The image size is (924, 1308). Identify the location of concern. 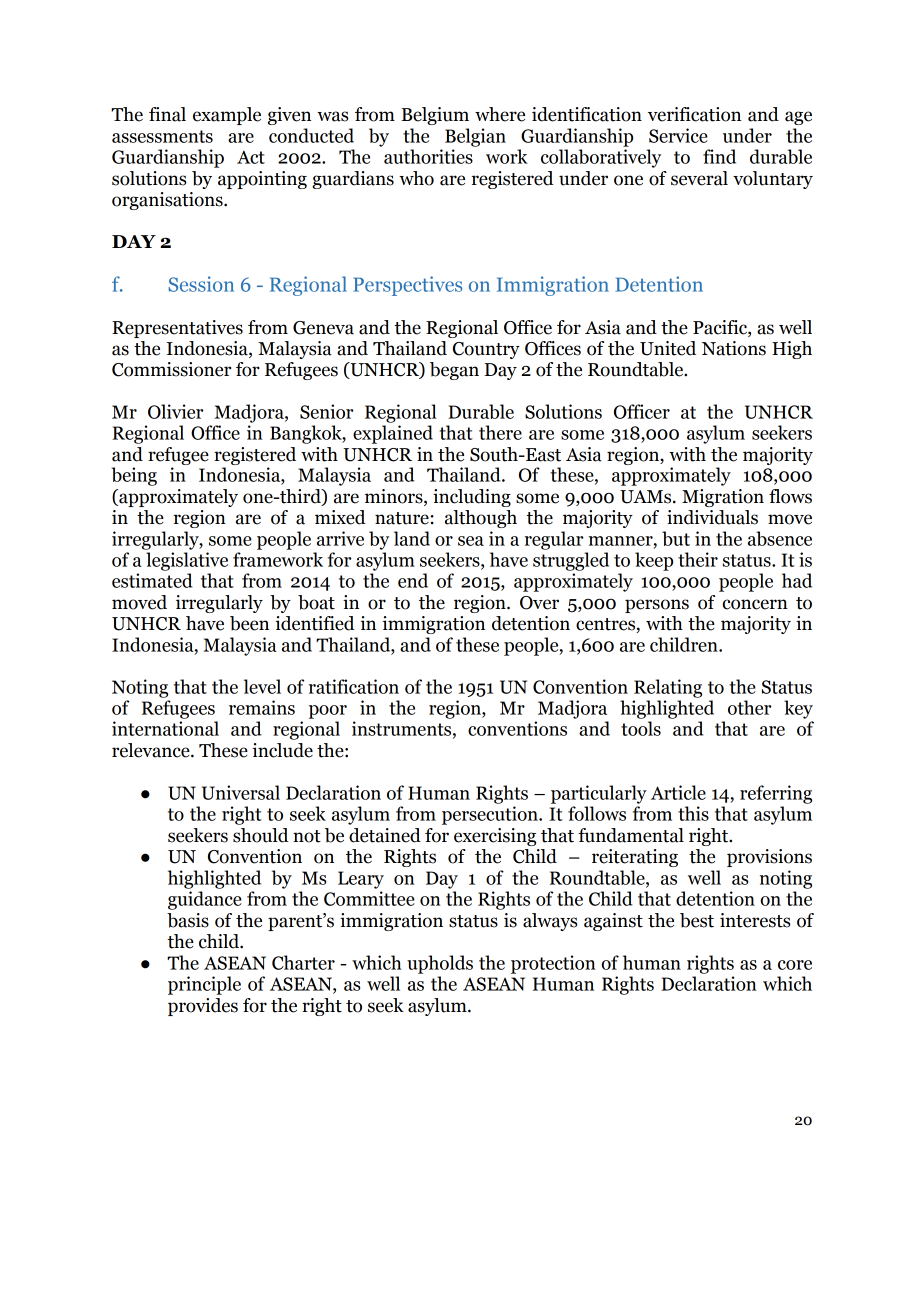
(755, 604).
